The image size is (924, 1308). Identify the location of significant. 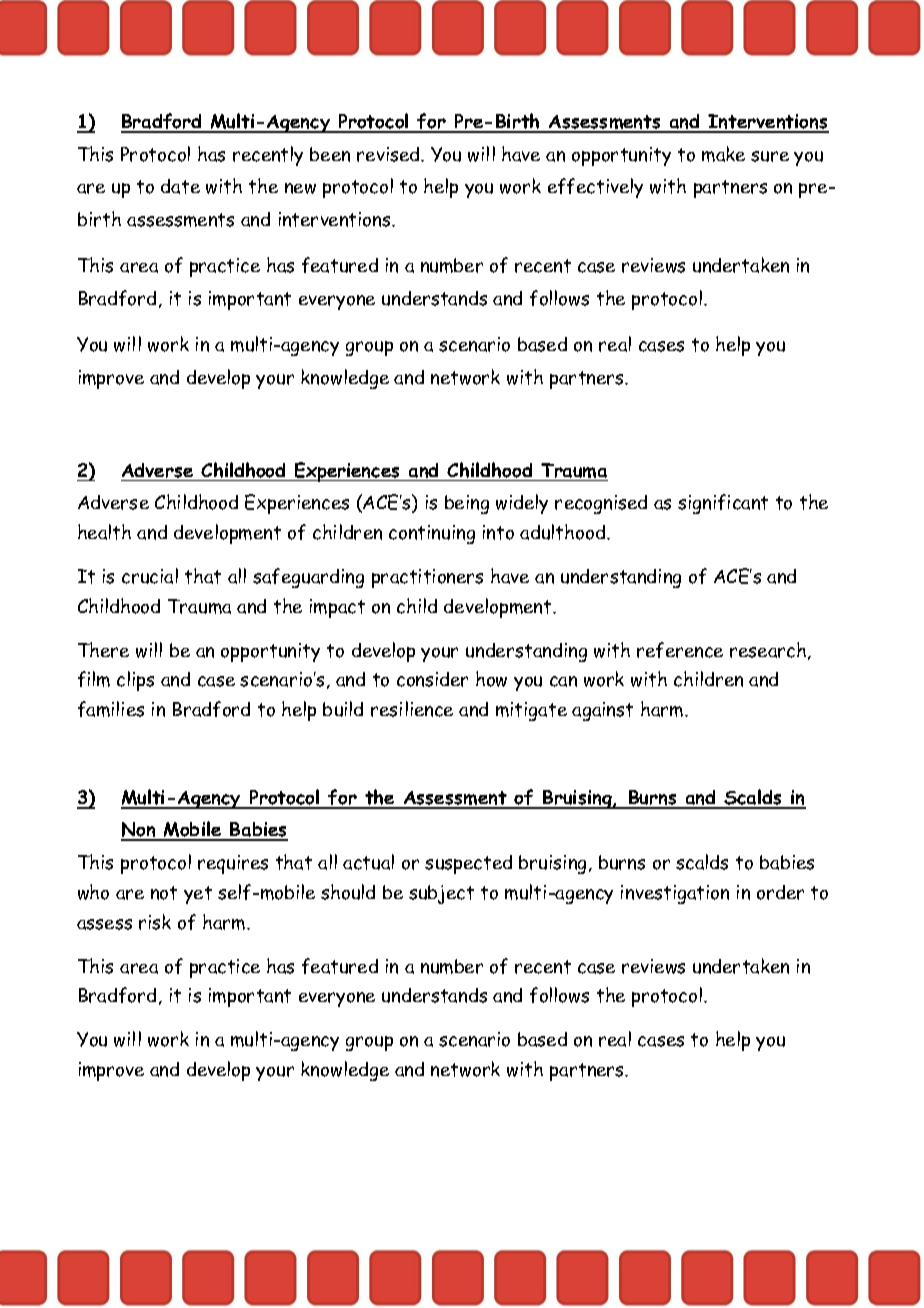
(723, 504).
